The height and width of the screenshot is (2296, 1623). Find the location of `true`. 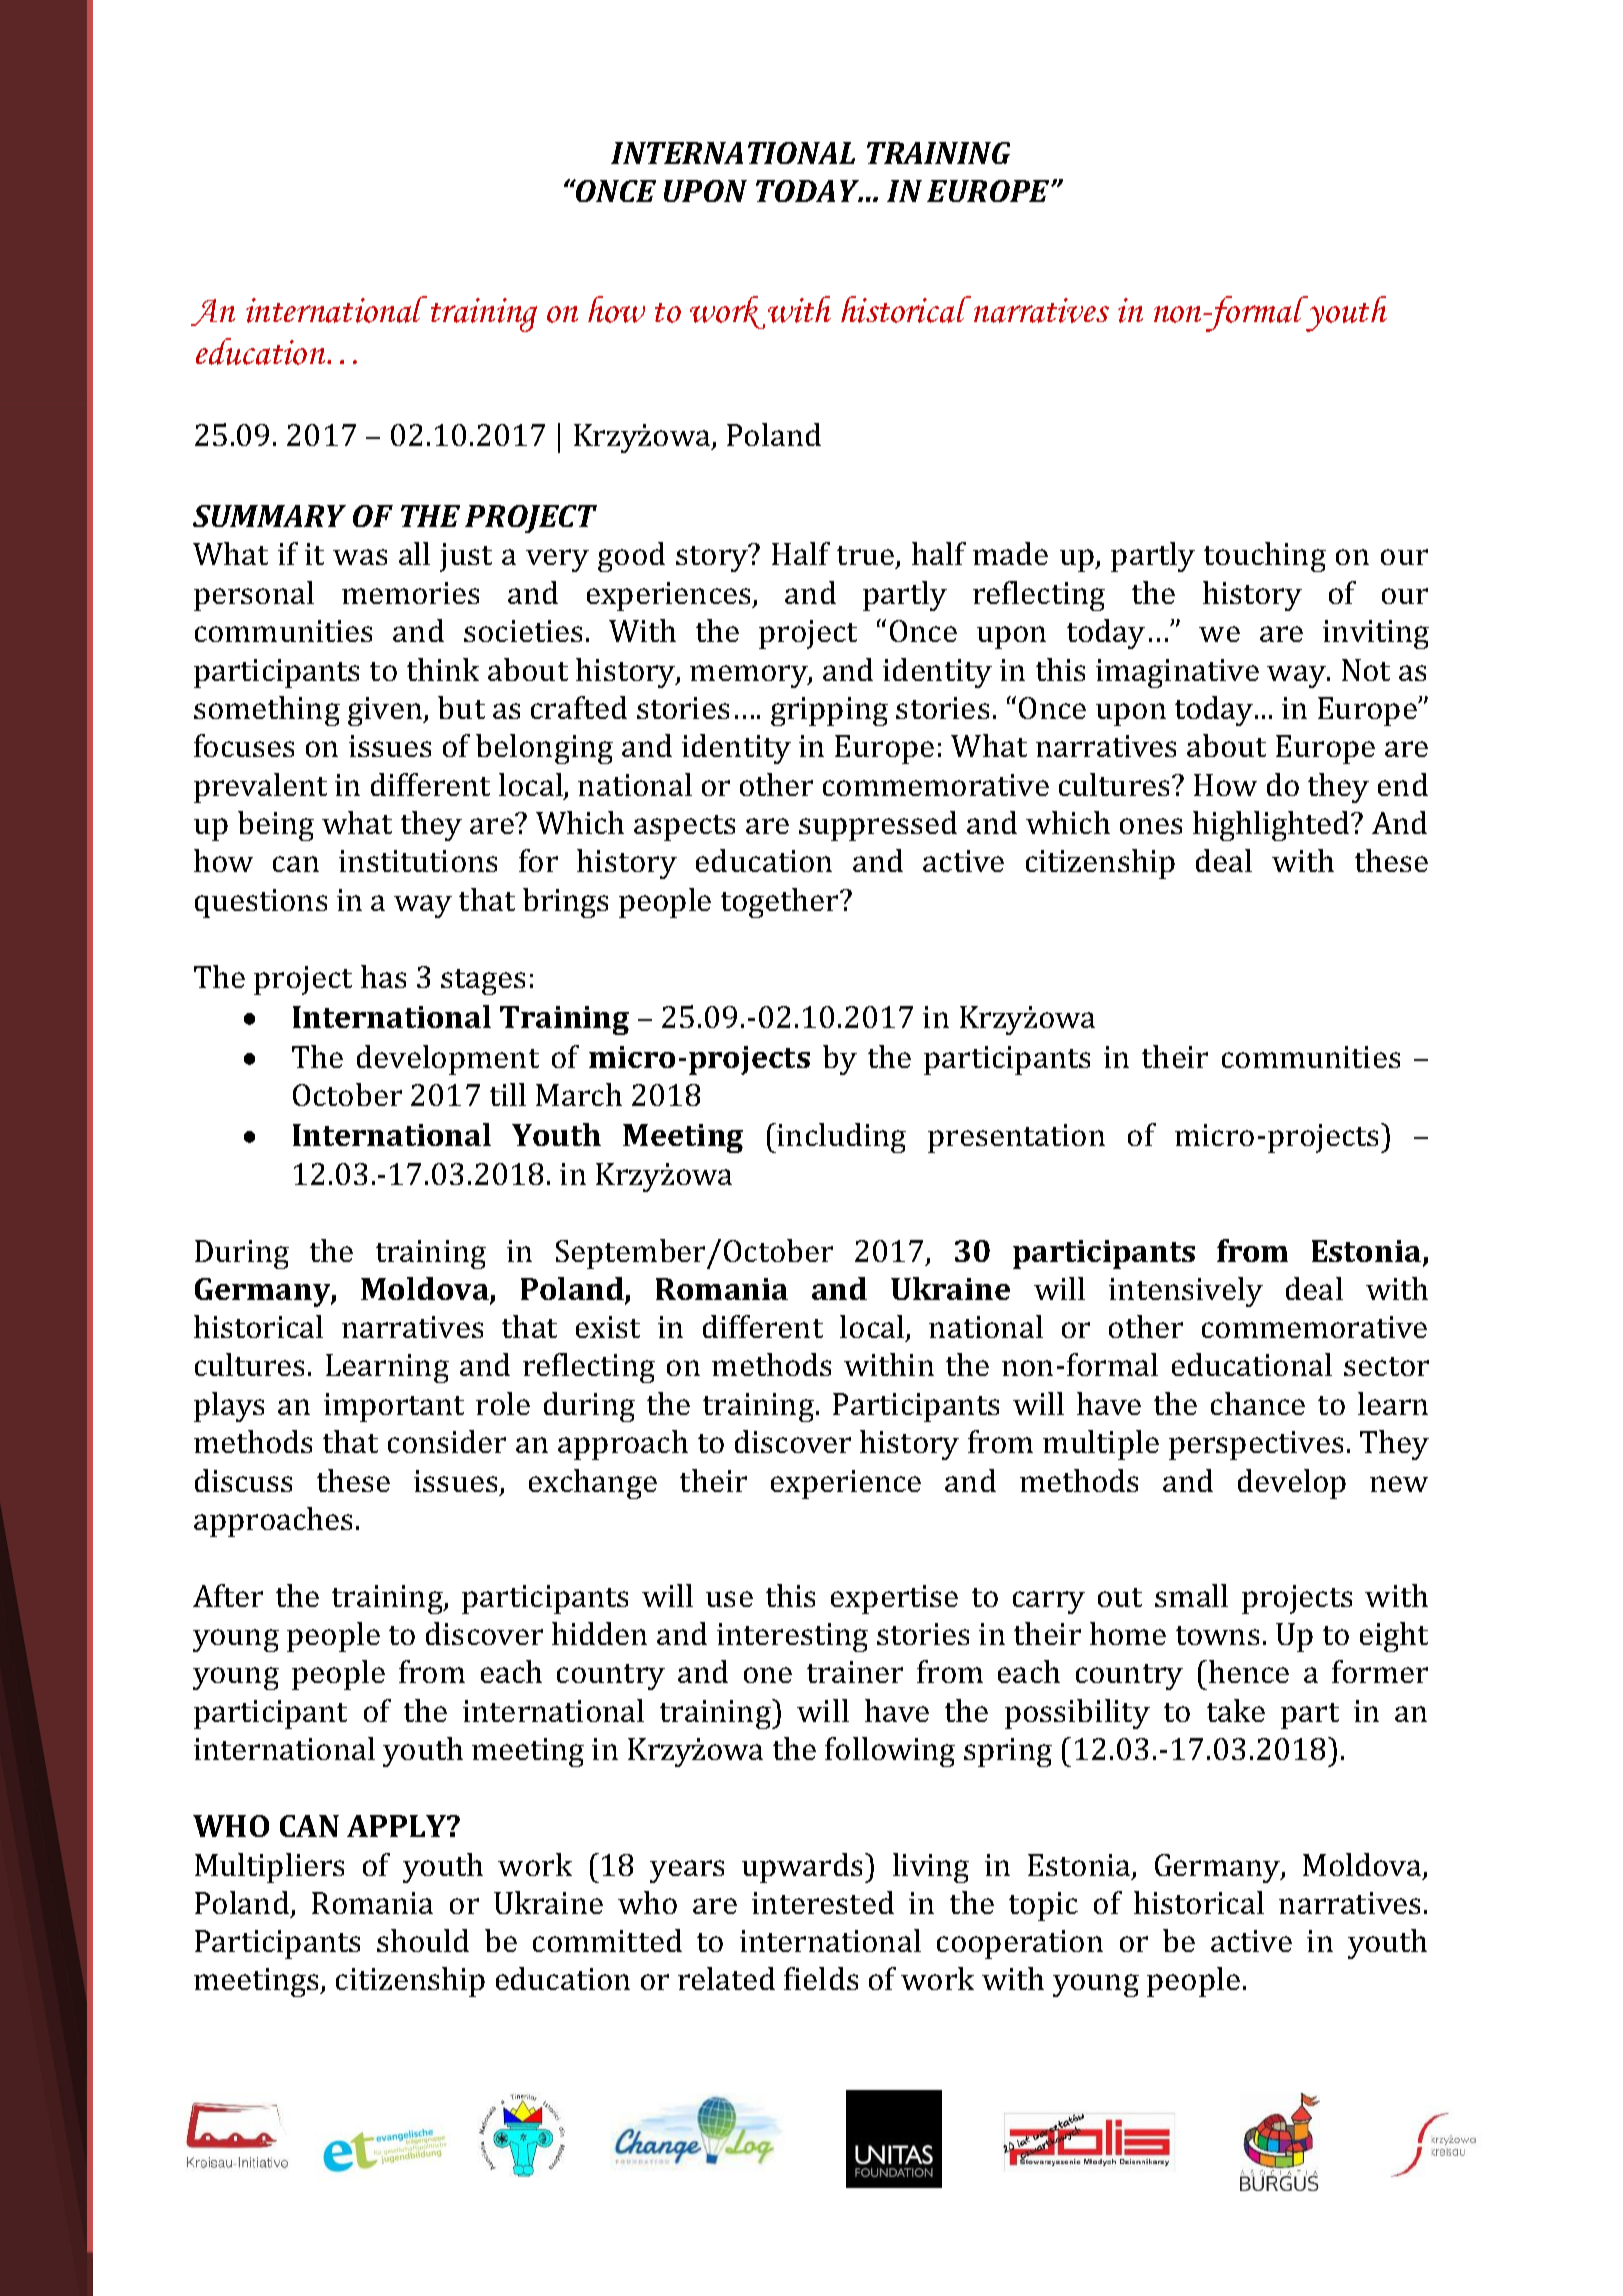

true is located at coordinates (867, 557).
